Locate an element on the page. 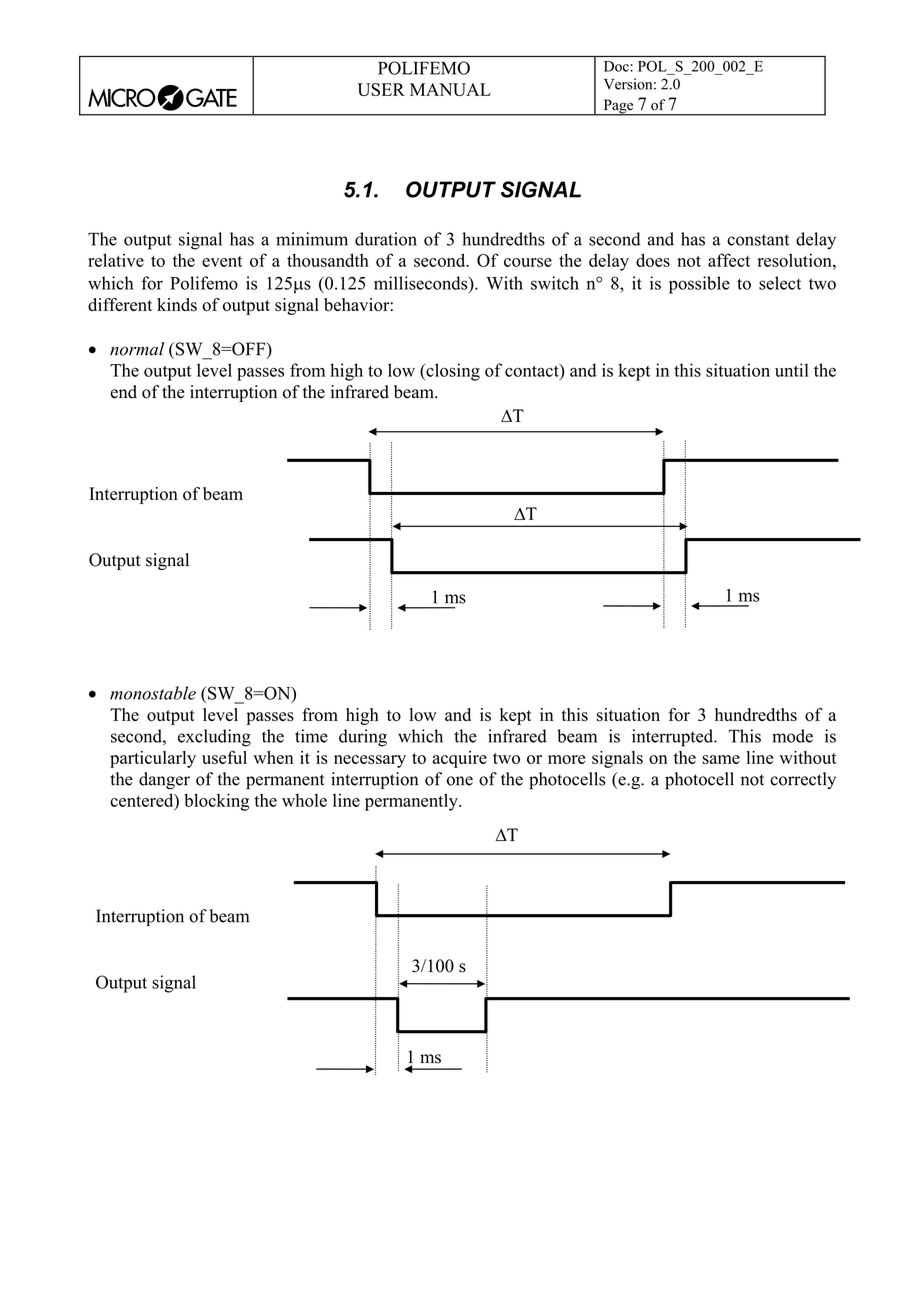 This page has width=924, height=1308. end is located at coordinates (123, 392).
